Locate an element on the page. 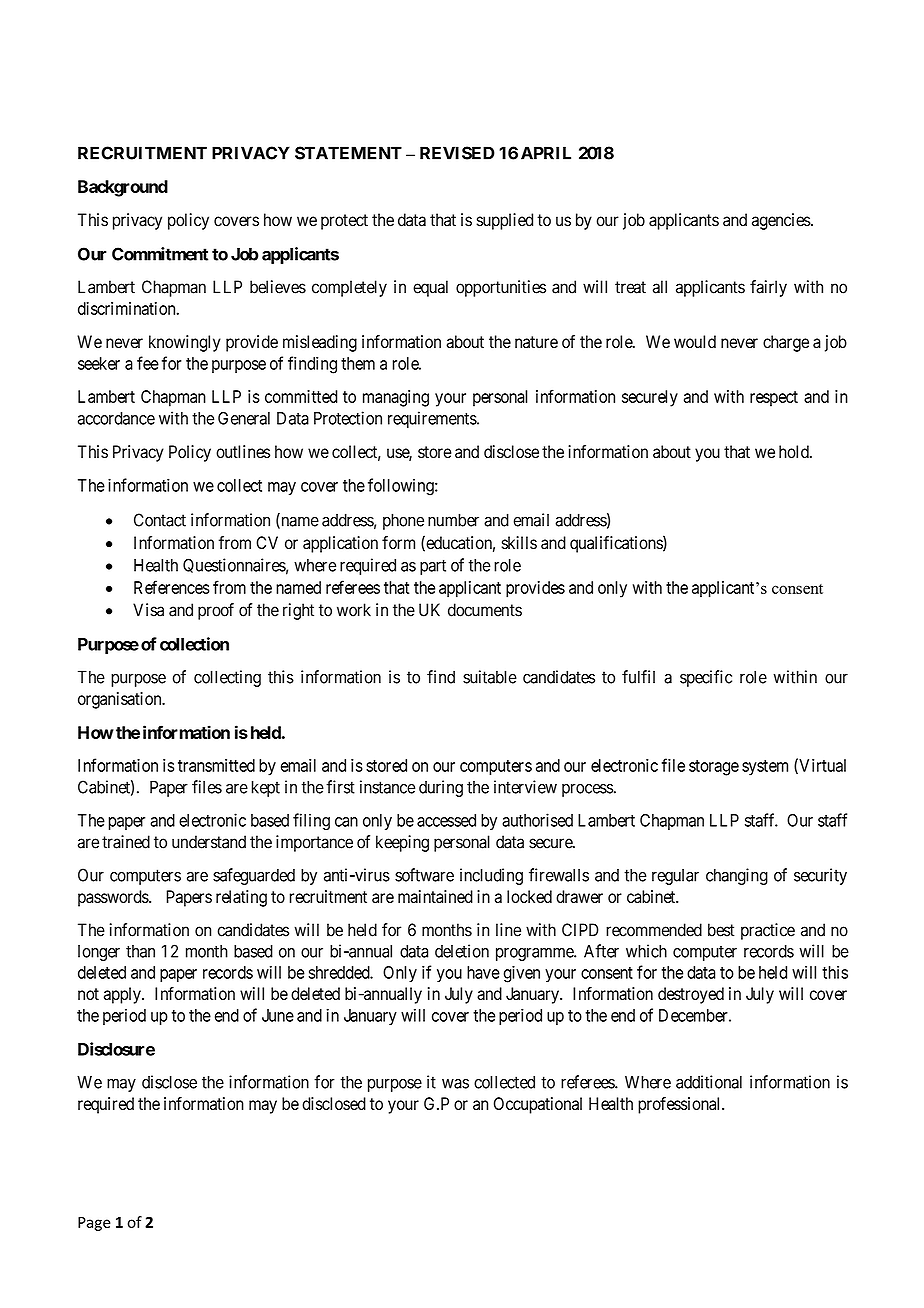 The image size is (924, 1308). part is located at coordinates (433, 567).
